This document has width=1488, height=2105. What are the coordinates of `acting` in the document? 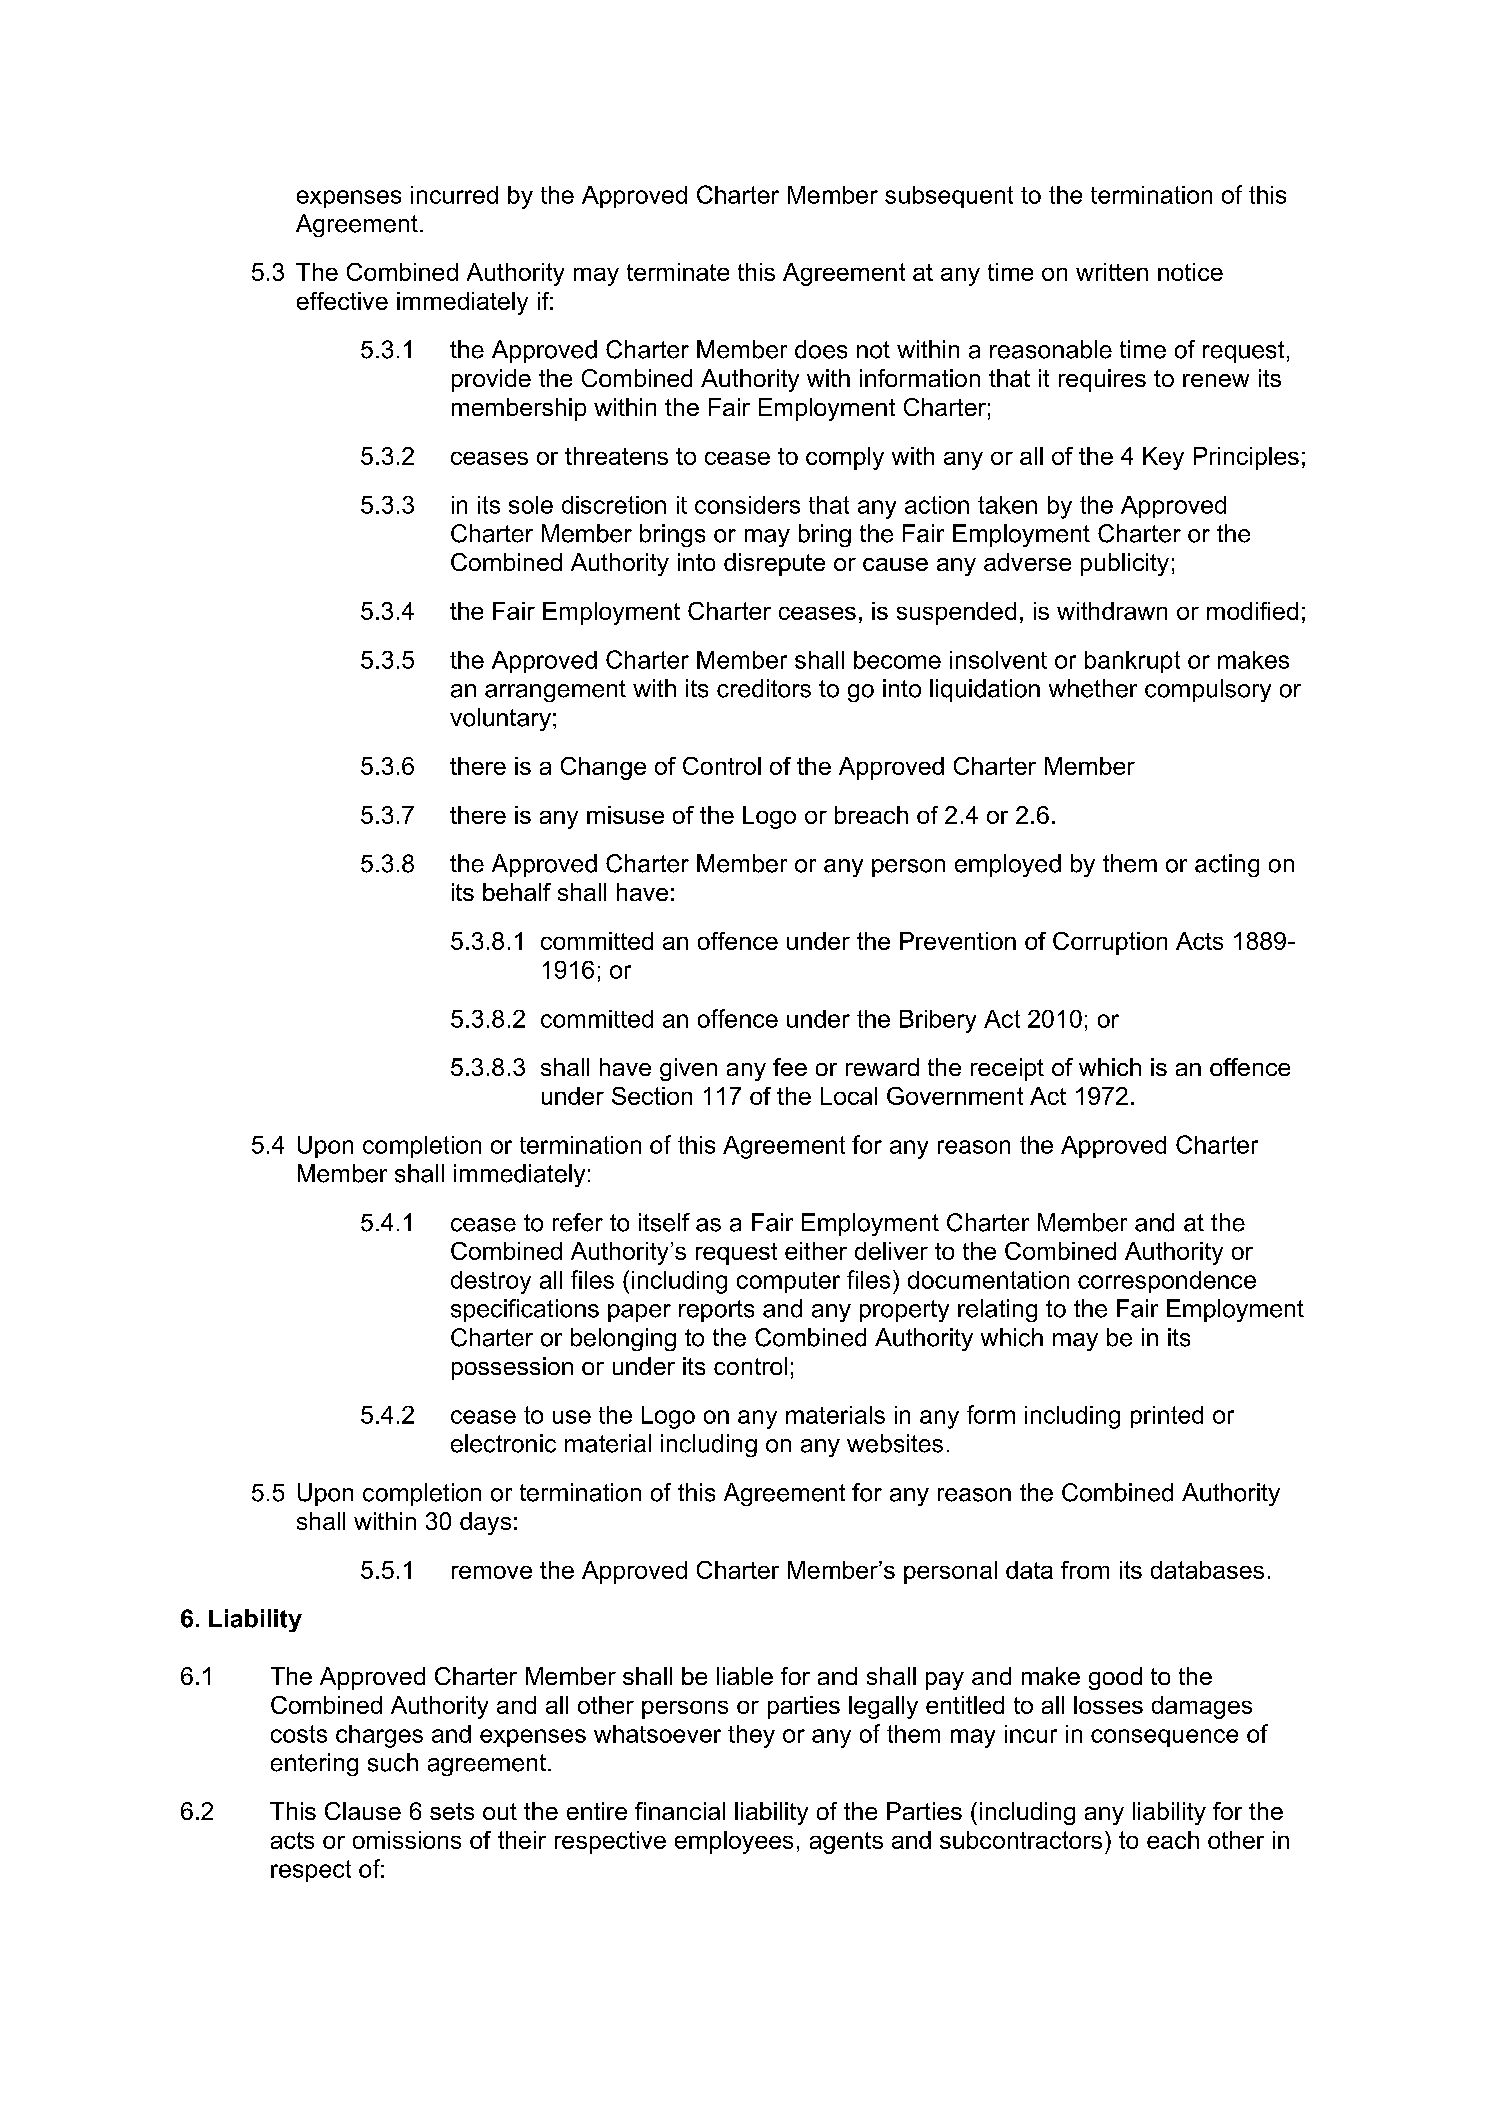 It's located at (1227, 865).
